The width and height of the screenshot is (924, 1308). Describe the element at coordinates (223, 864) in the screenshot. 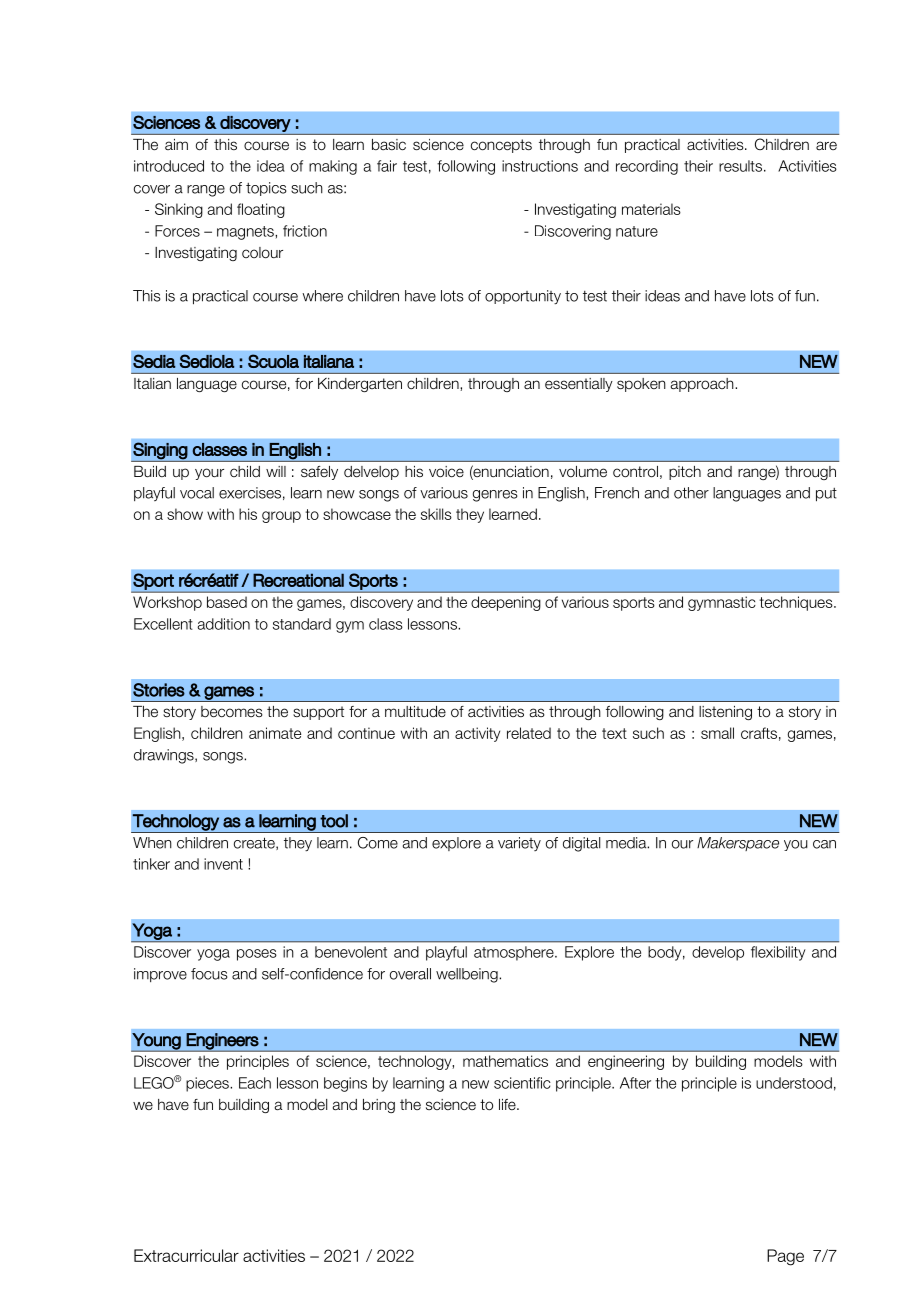

I see `invent` at that location.
